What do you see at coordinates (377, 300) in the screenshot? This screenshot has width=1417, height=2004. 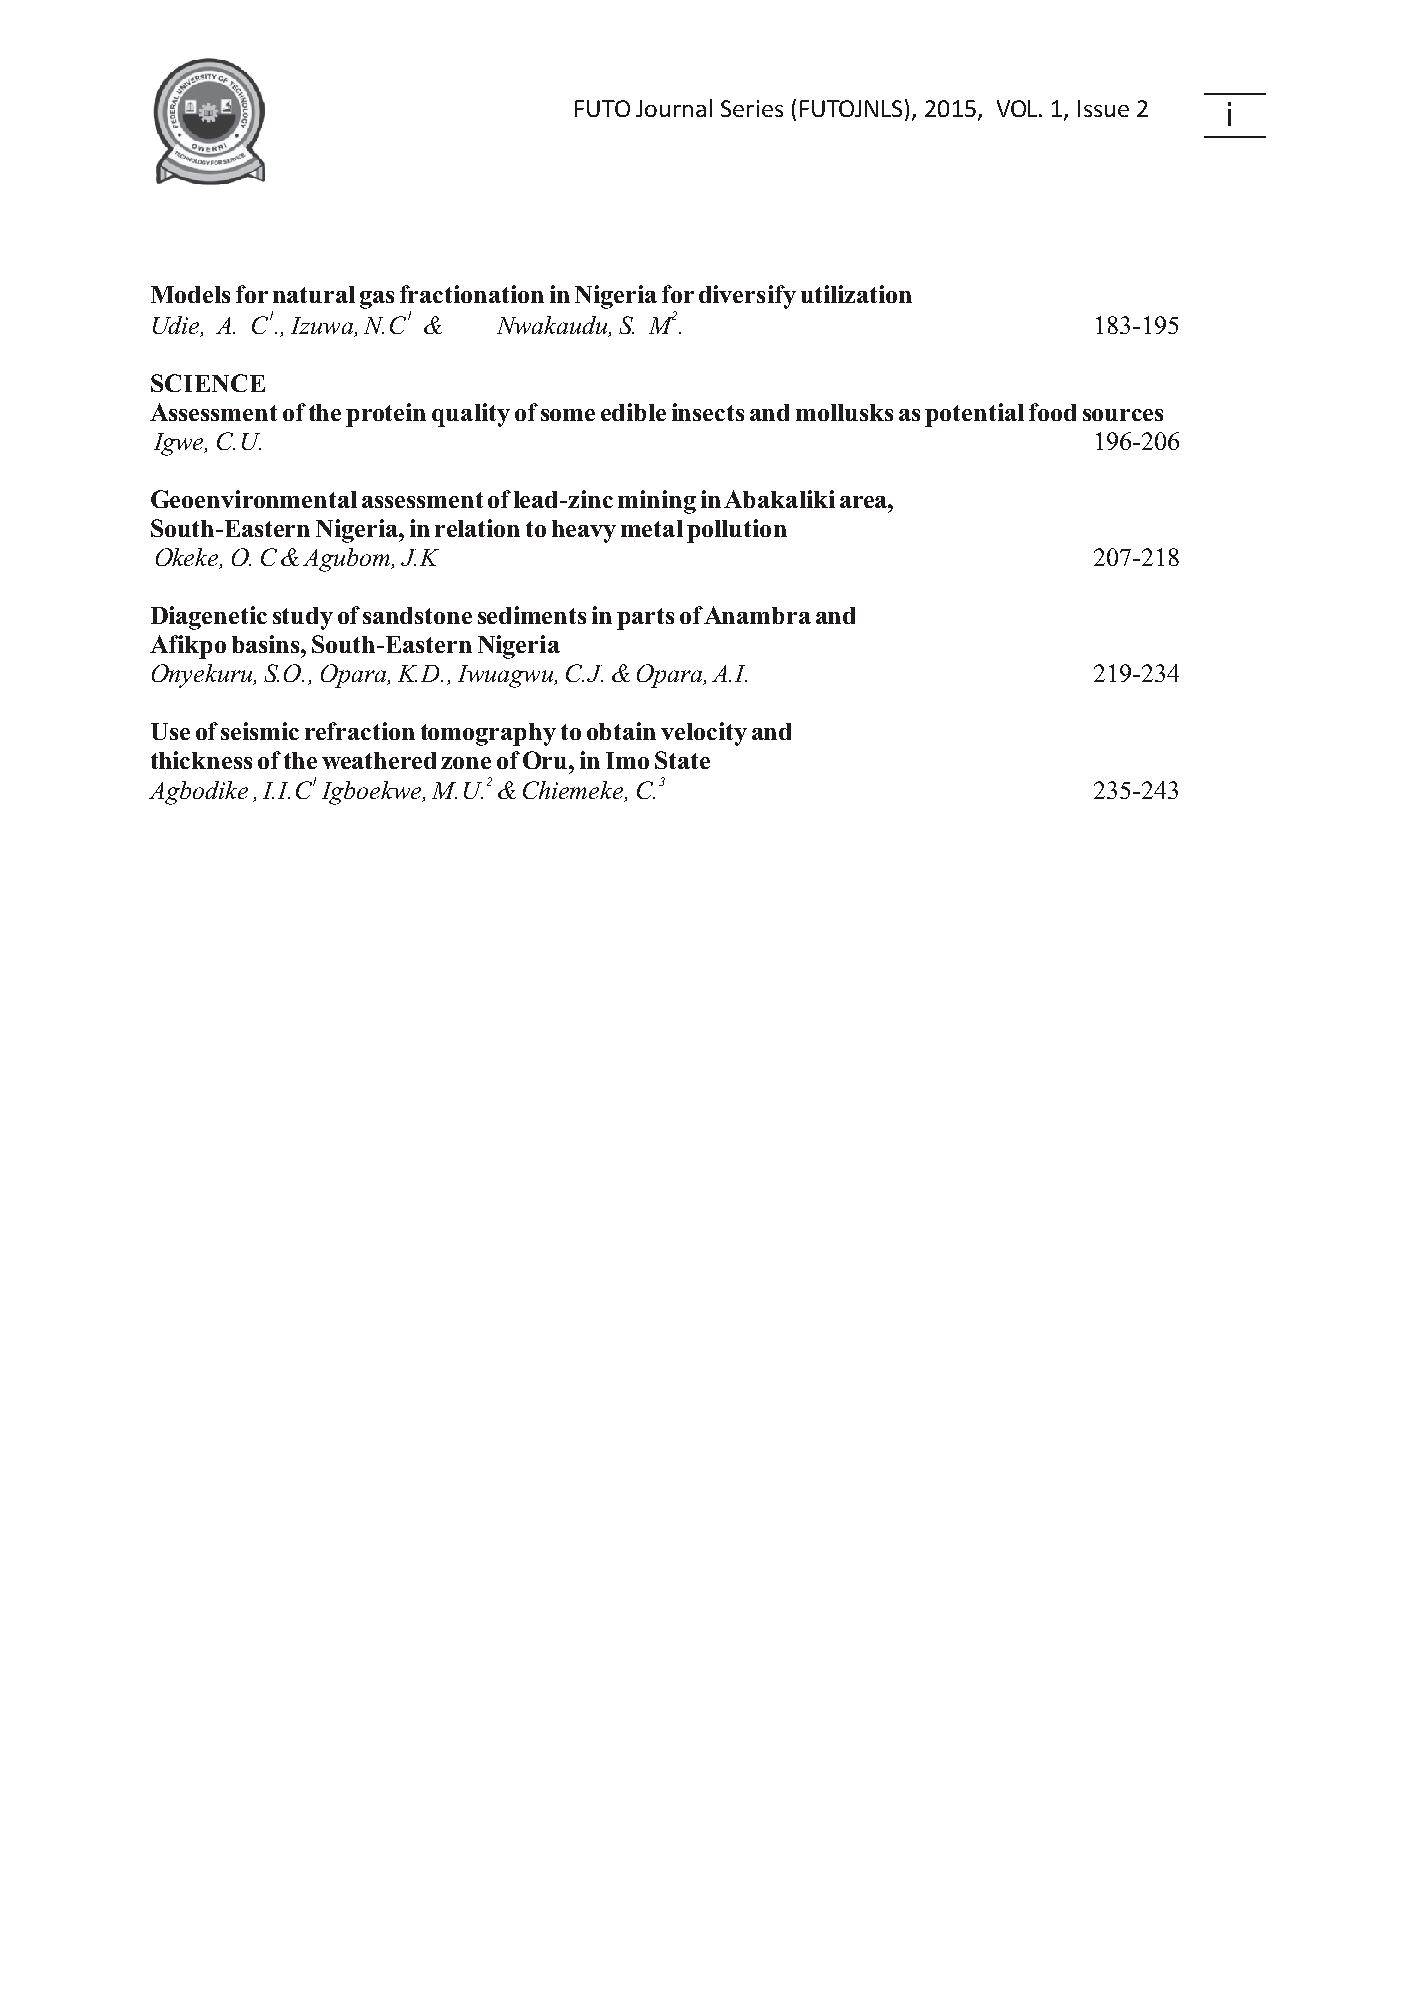 I see `gas` at bounding box center [377, 300].
